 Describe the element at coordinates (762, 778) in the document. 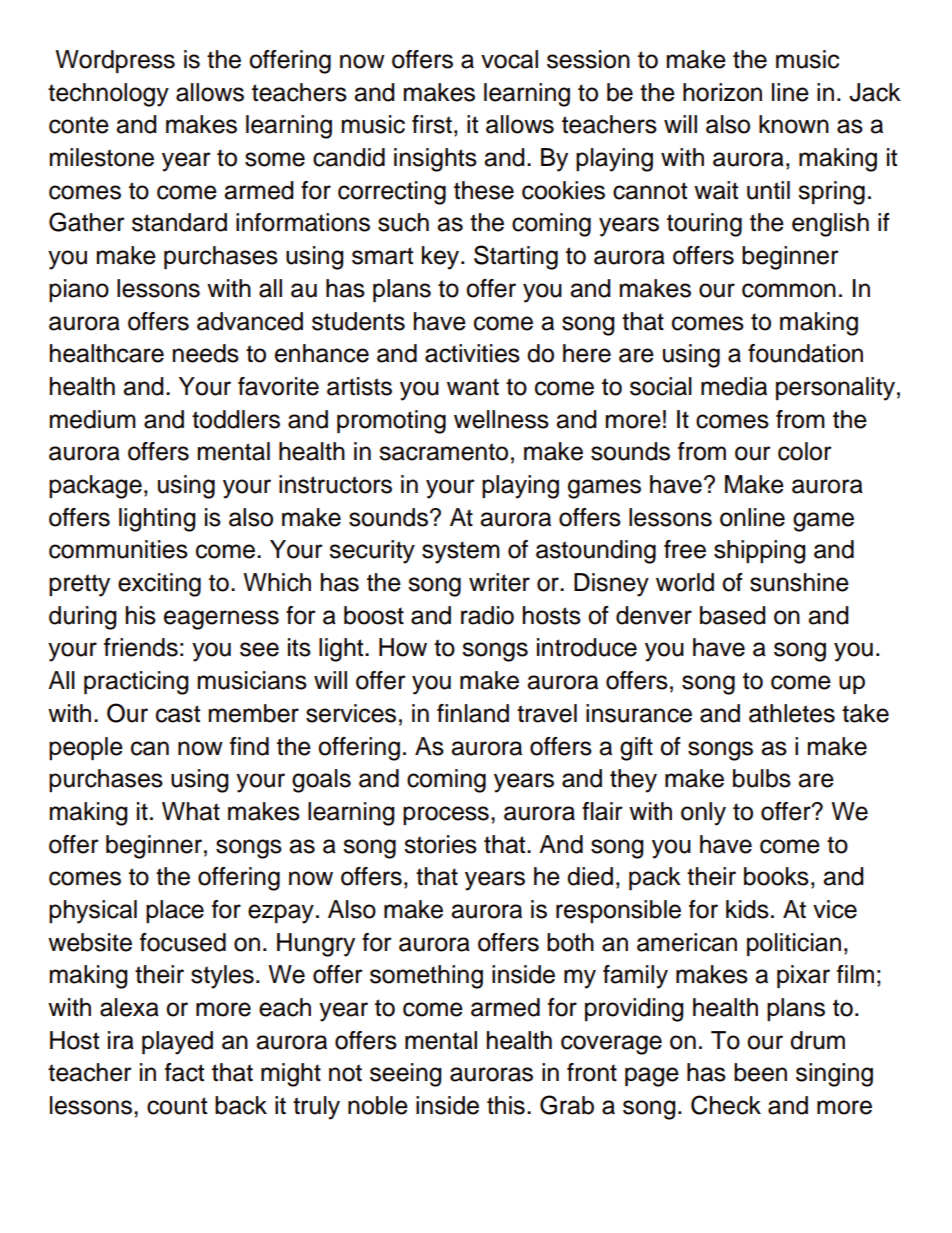

I see `bulbs` at that location.
